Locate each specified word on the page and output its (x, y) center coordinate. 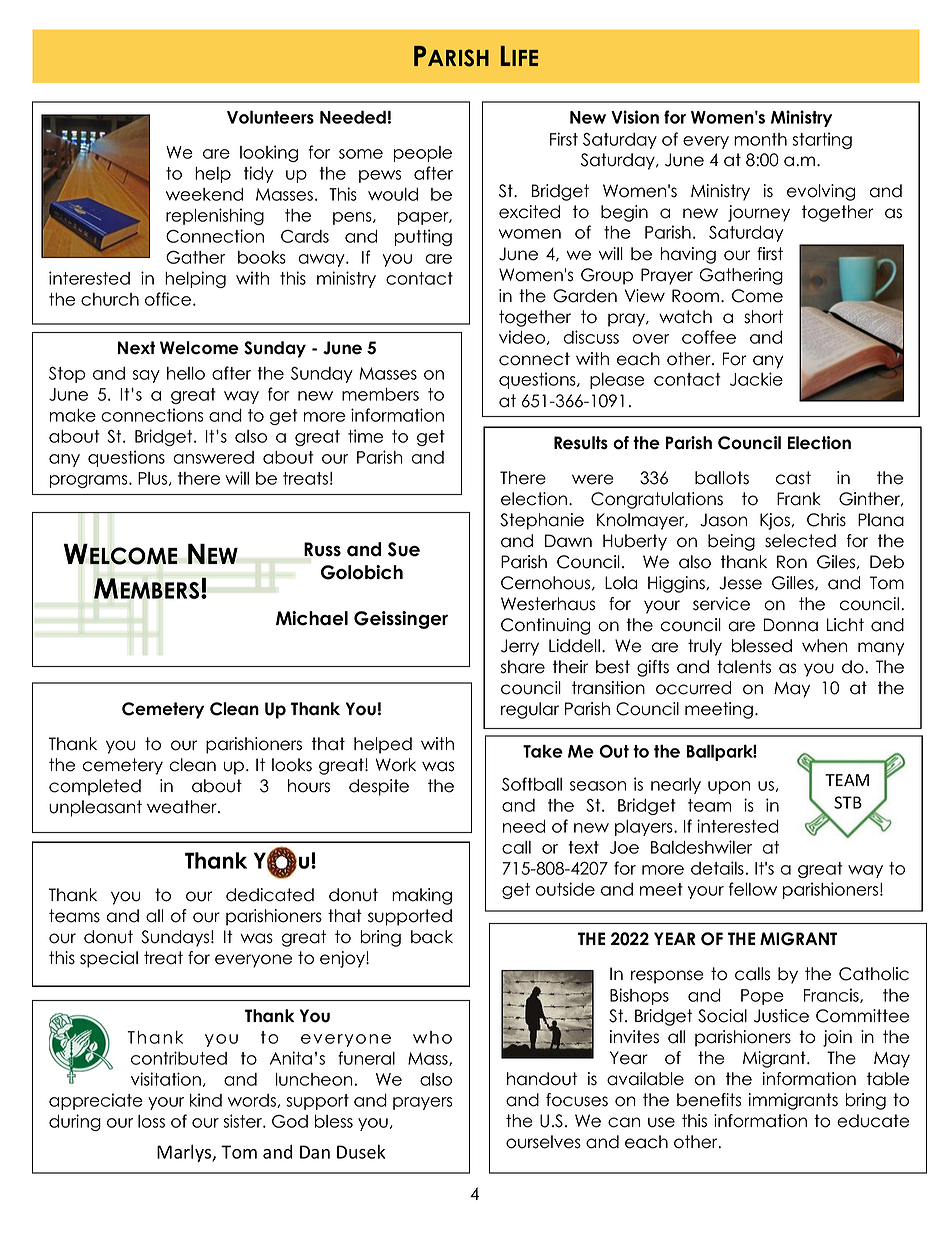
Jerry (520, 647)
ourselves (543, 1142)
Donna (791, 625)
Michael (312, 618)
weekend (204, 194)
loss (151, 1121)
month (760, 139)
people (423, 154)
